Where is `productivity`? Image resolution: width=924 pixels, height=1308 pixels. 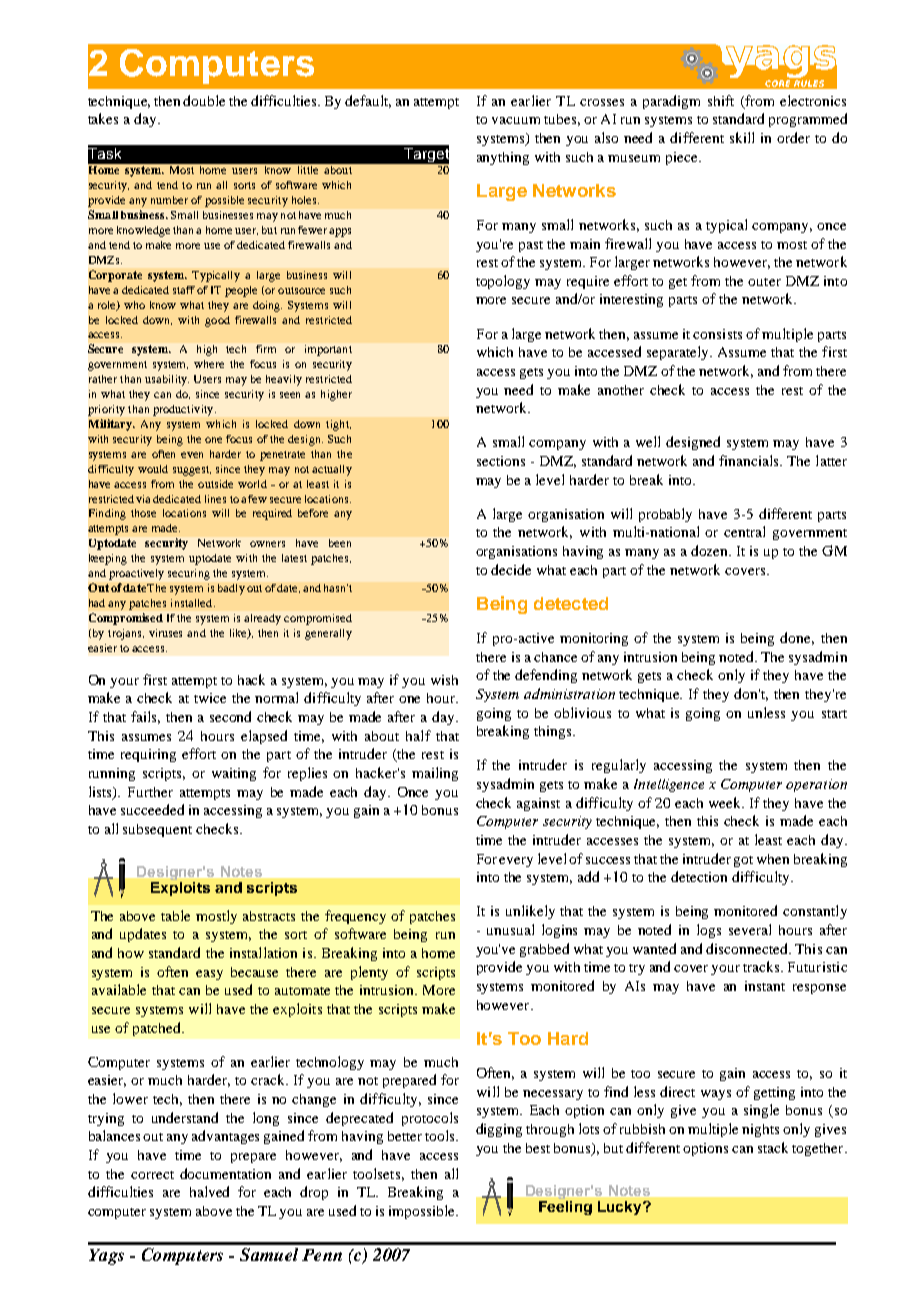 productivity is located at coordinates (184, 410).
